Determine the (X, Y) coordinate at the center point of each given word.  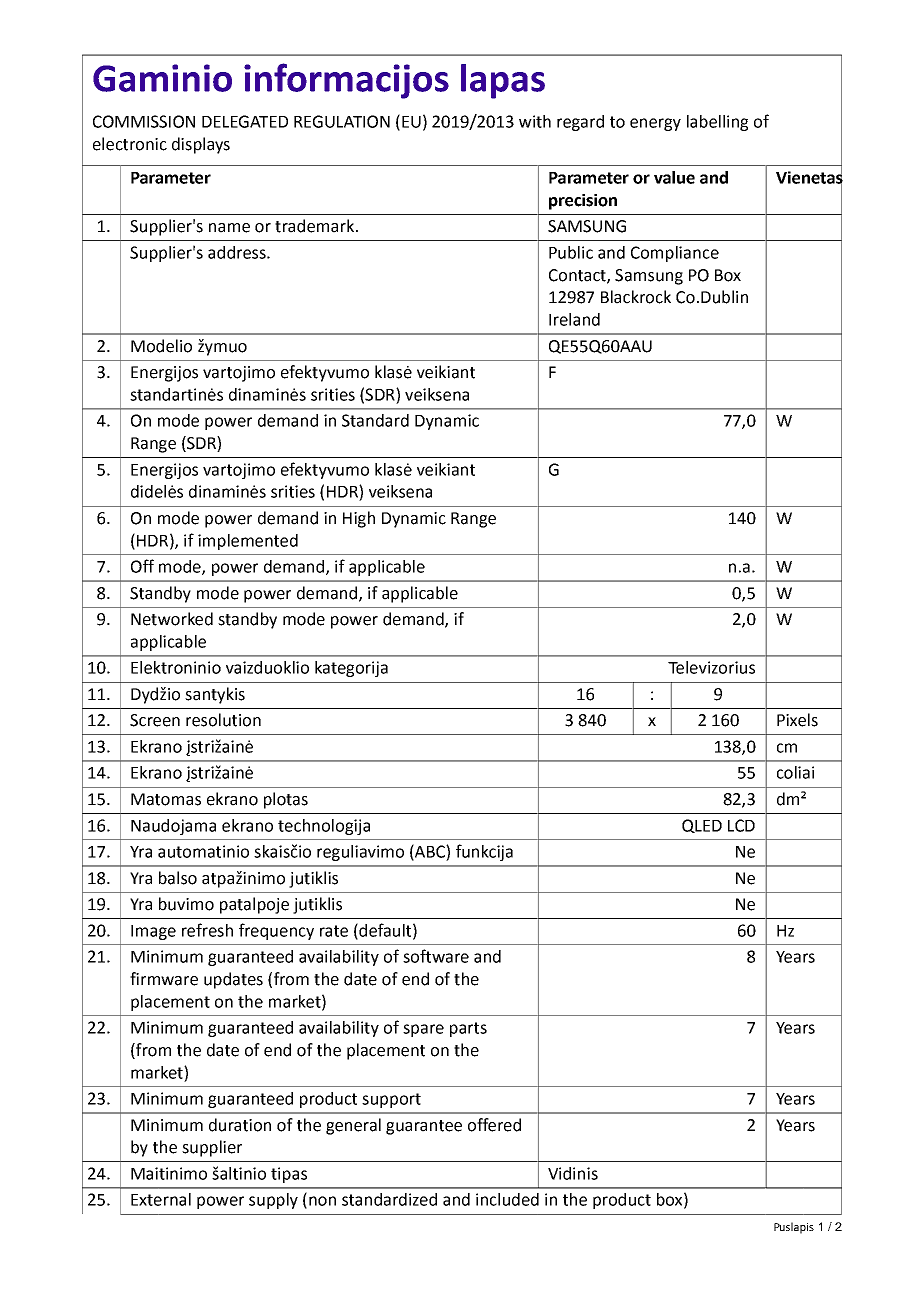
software (436, 956)
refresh (207, 930)
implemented (248, 542)
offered (494, 1125)
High (359, 519)
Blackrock (636, 297)
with (535, 121)
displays (201, 145)
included (507, 1199)
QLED (702, 826)
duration (240, 1125)
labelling (717, 123)
